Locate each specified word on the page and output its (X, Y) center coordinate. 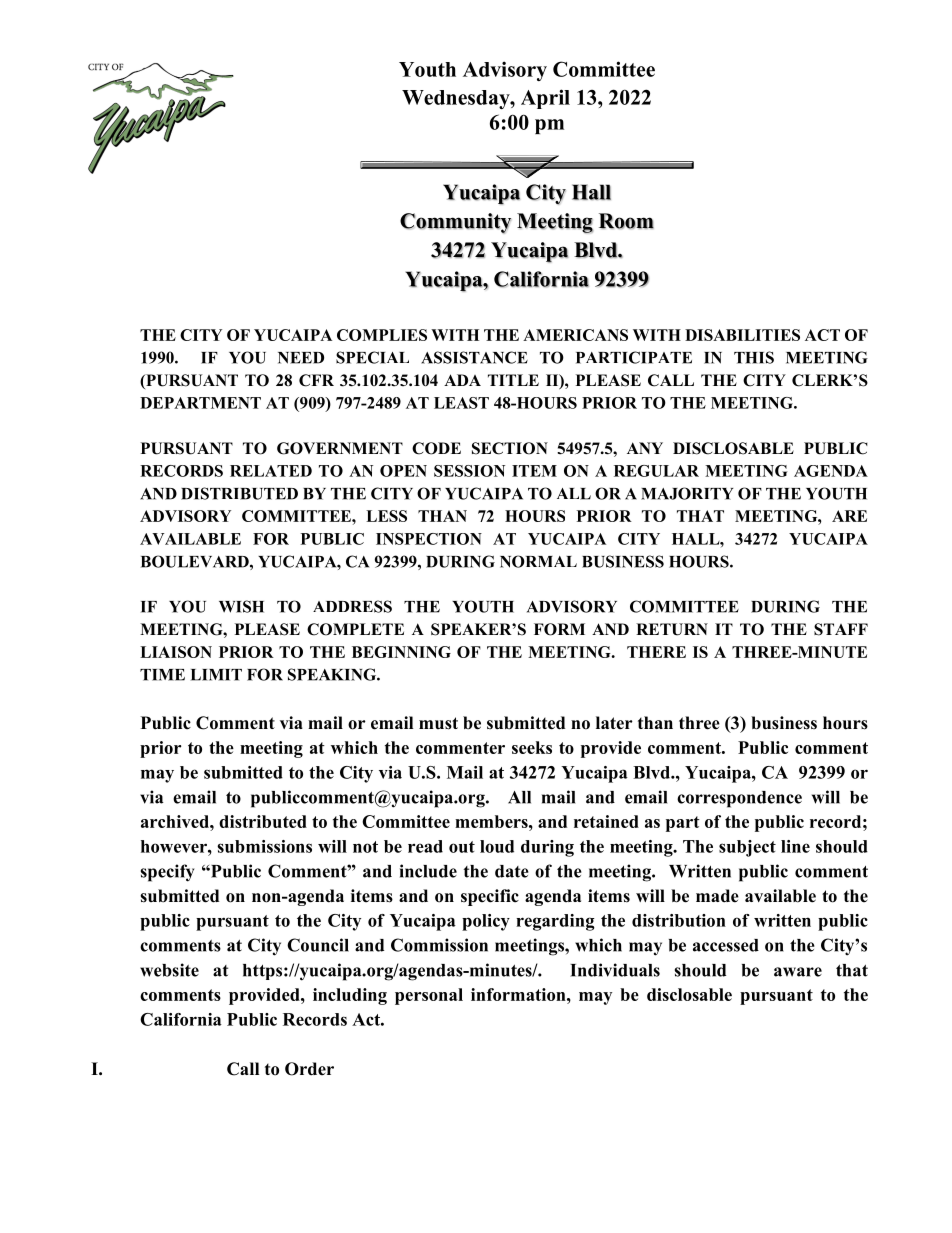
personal (429, 996)
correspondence (739, 799)
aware (798, 972)
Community (455, 223)
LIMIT (216, 675)
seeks (532, 747)
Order (309, 1069)
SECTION (510, 448)
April (545, 99)
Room (626, 221)
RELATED (271, 471)
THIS (754, 357)
